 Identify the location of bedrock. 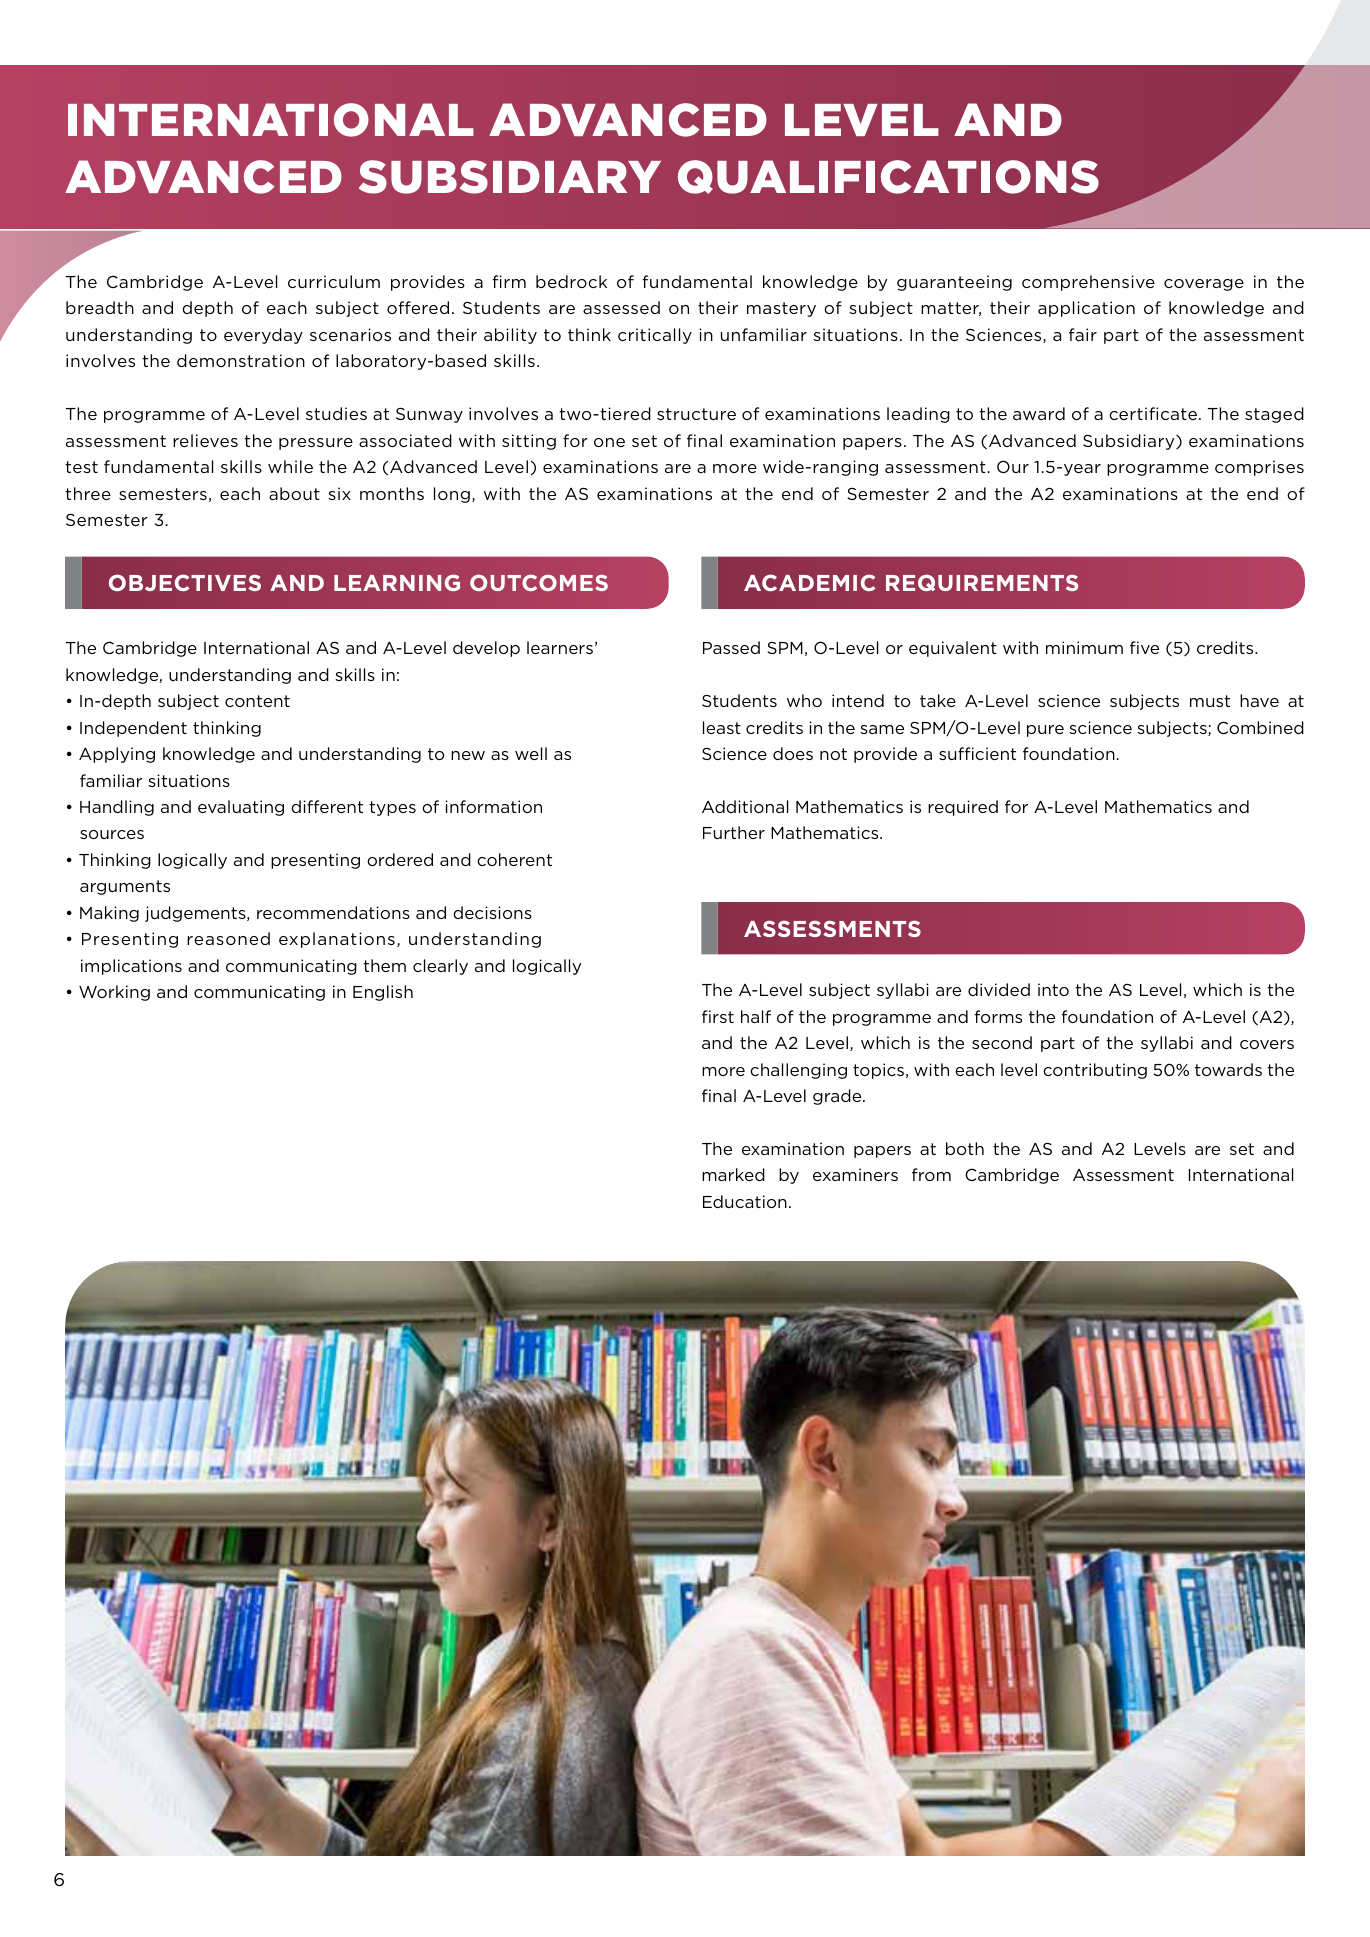
(571, 281).
